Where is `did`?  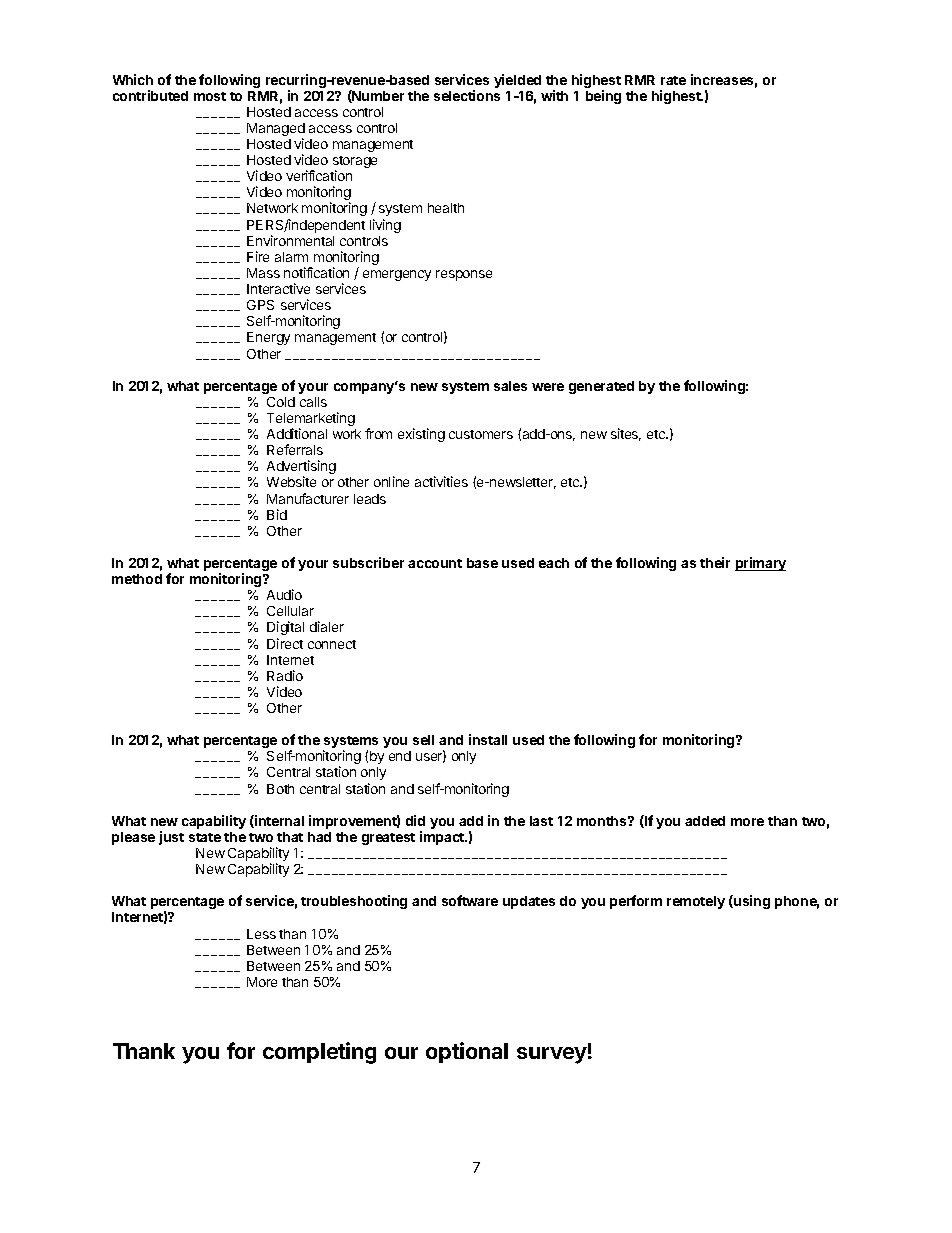 did is located at coordinates (415, 820).
